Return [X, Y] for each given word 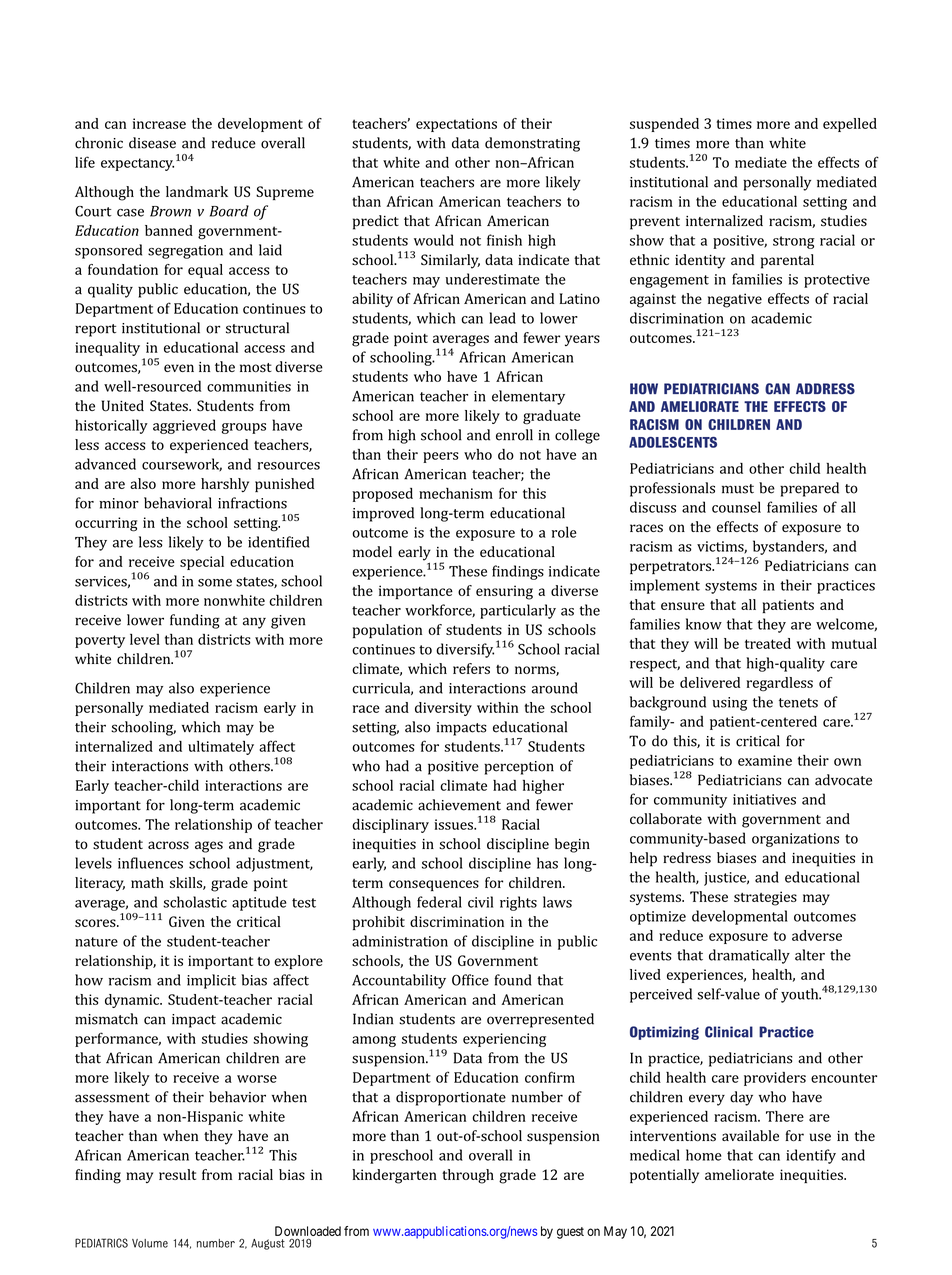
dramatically [749, 956]
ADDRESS [825, 389]
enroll [514, 435]
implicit [211, 981]
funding [195, 621]
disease [152, 143]
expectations [456, 125]
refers [471, 668]
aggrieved [184, 426]
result [177, 1174]
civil [480, 902]
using [730, 704]
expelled [850, 125]
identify [811, 1156]
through [468, 1176]
